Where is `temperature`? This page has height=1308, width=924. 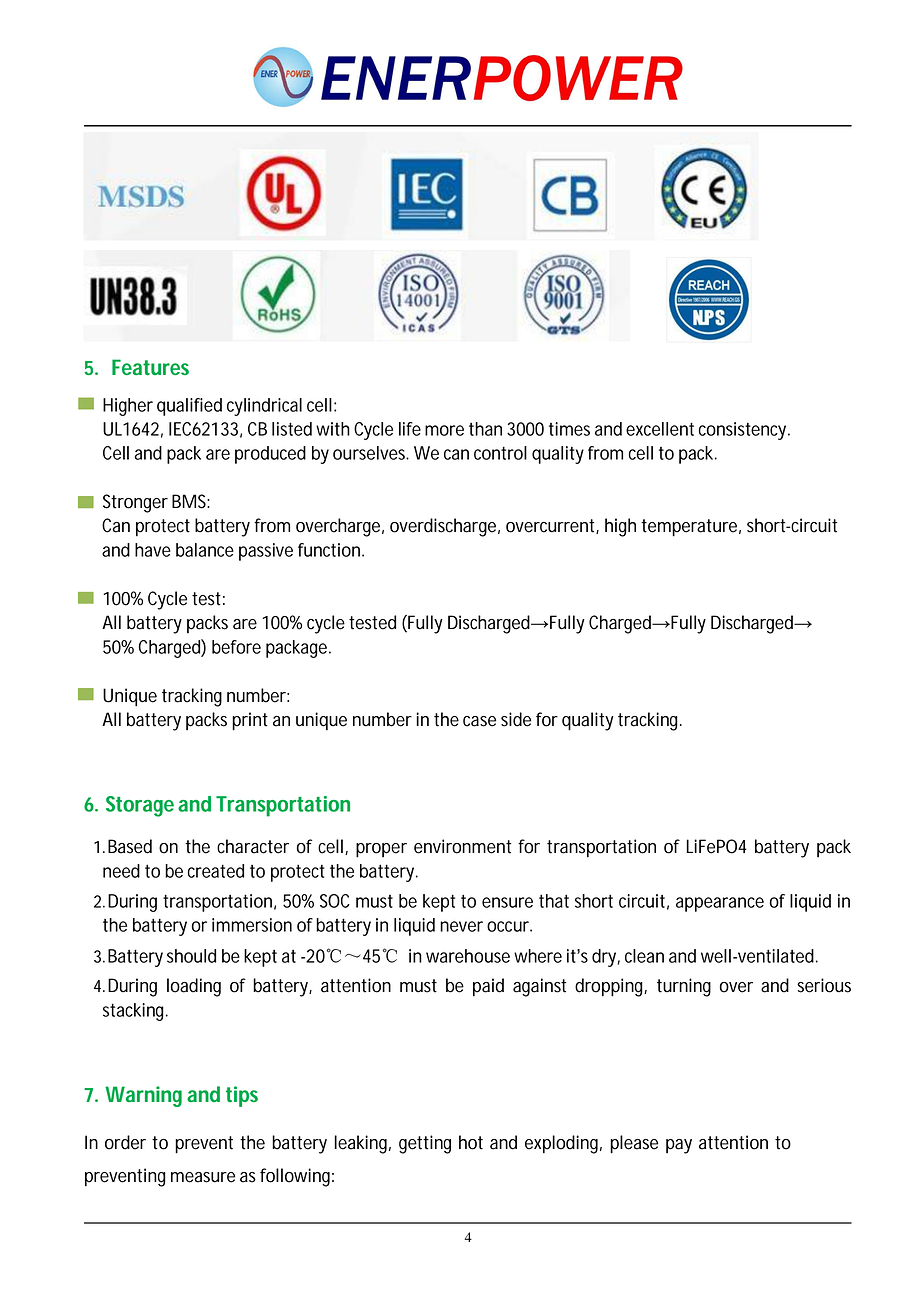
temperature is located at coordinates (689, 528).
